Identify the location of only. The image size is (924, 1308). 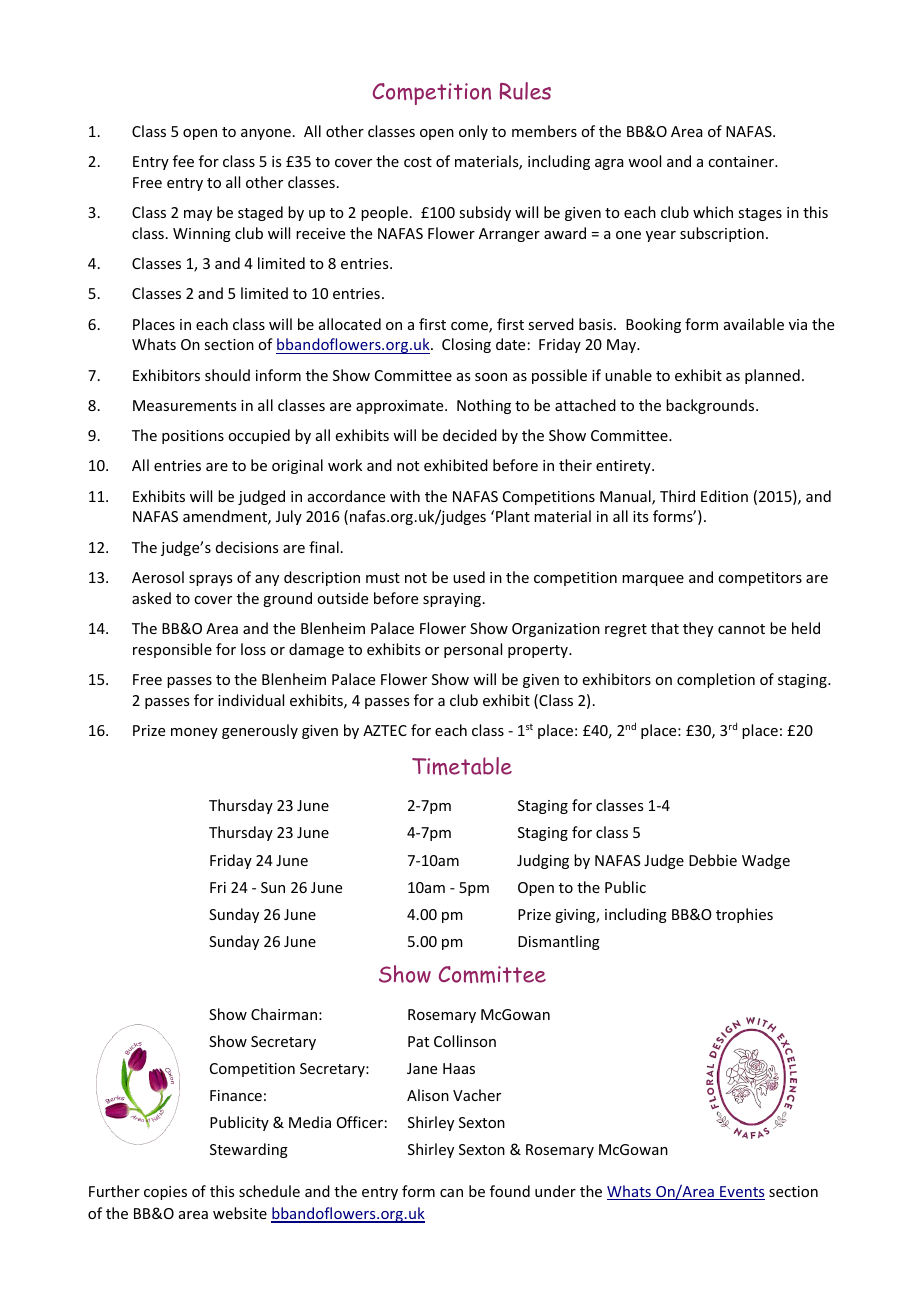
(473, 132).
